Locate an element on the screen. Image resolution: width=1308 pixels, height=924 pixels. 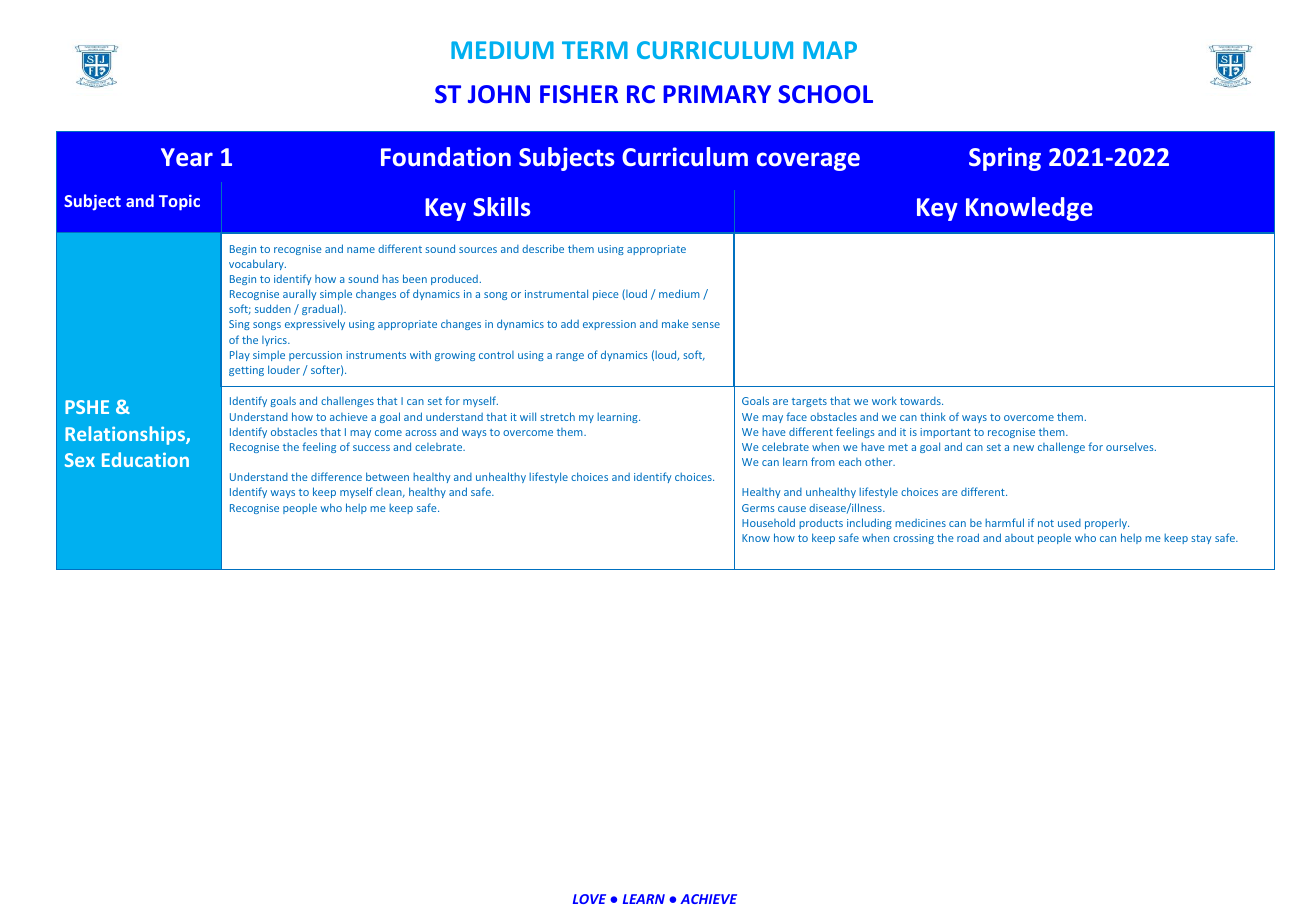
Household is located at coordinates (768, 522).
